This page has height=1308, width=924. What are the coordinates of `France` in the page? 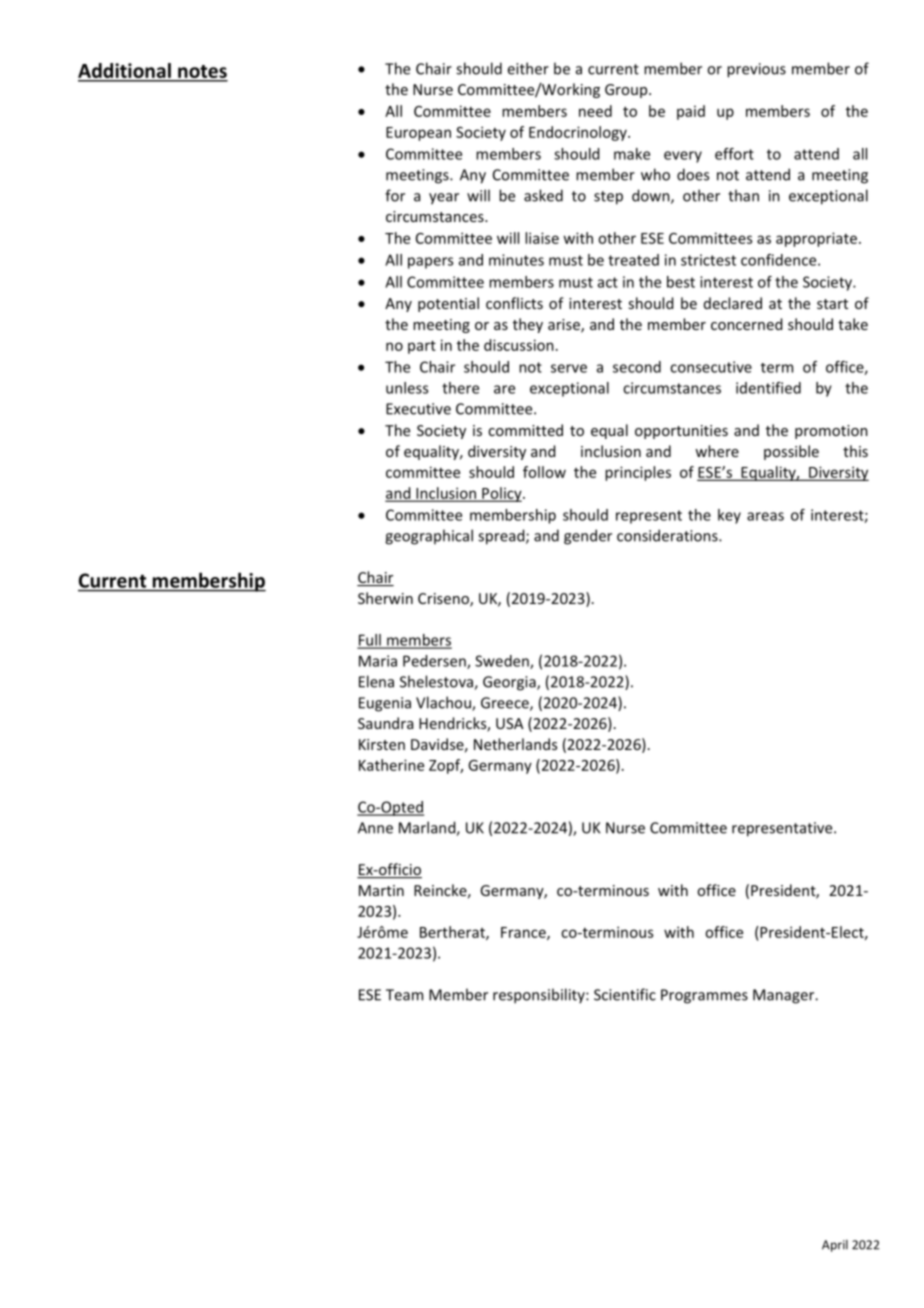 It's located at (524, 933).
